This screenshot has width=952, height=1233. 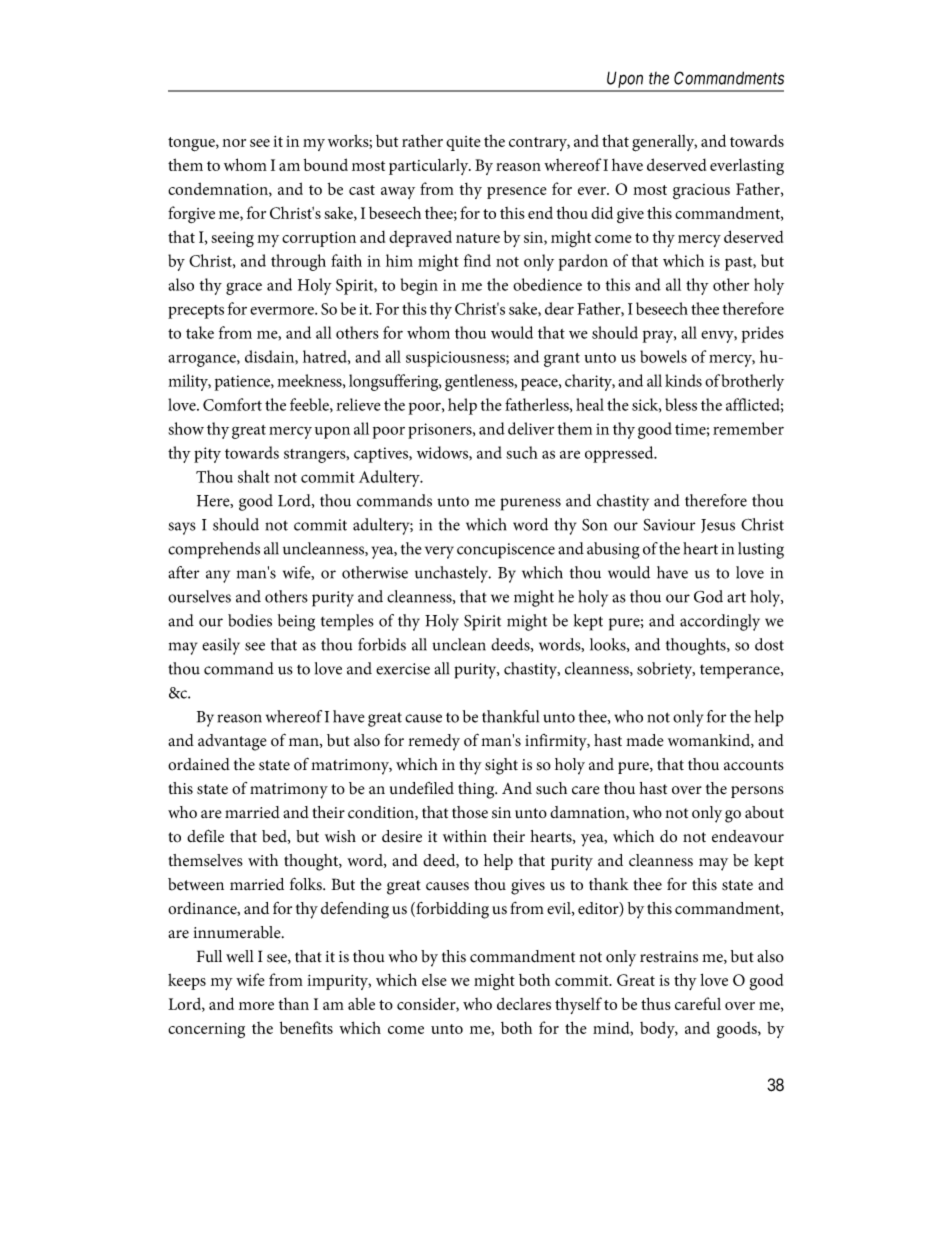 I want to click on folks, so click(x=307, y=884).
